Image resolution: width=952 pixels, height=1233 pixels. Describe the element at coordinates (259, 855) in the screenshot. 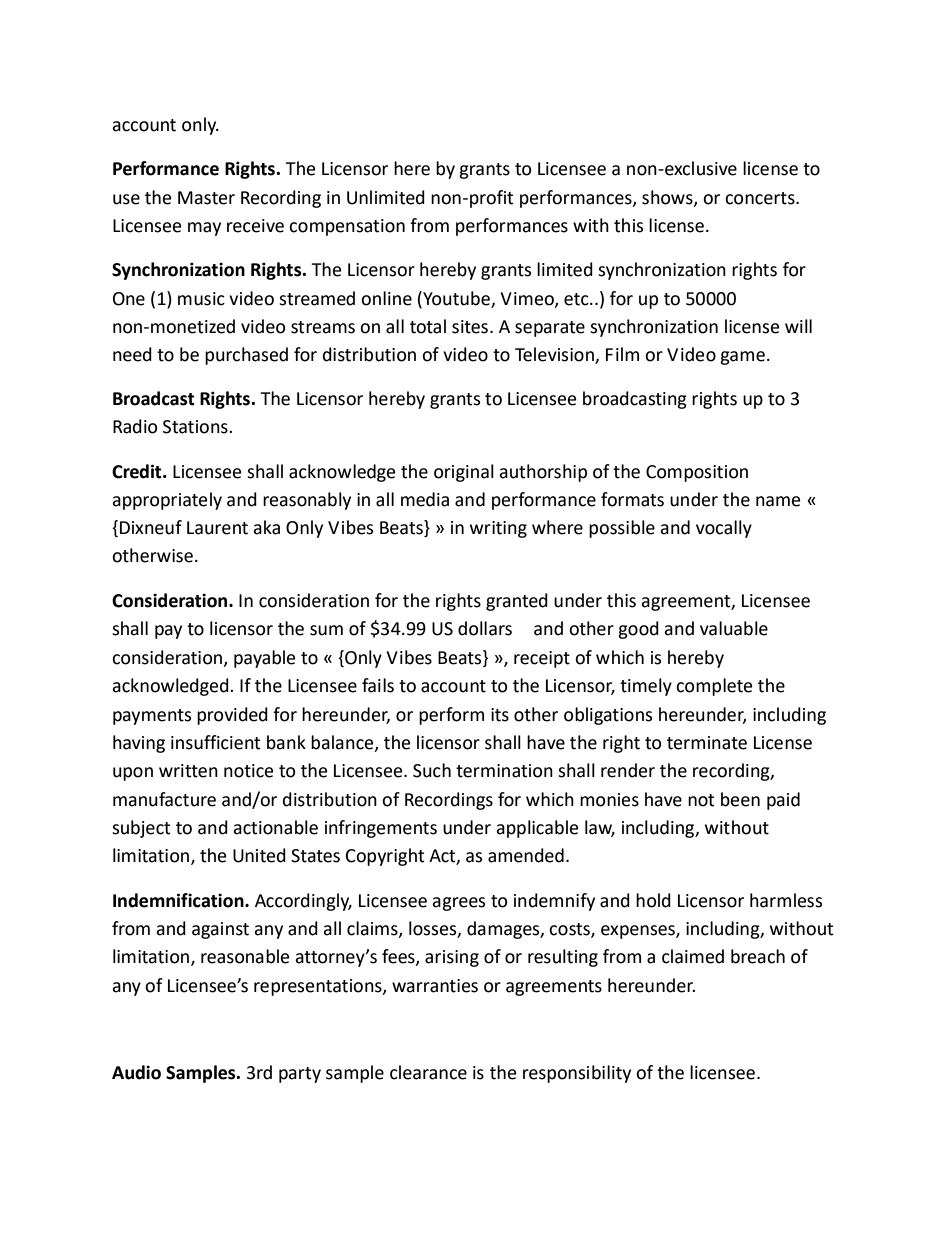

I see `United` at that location.
